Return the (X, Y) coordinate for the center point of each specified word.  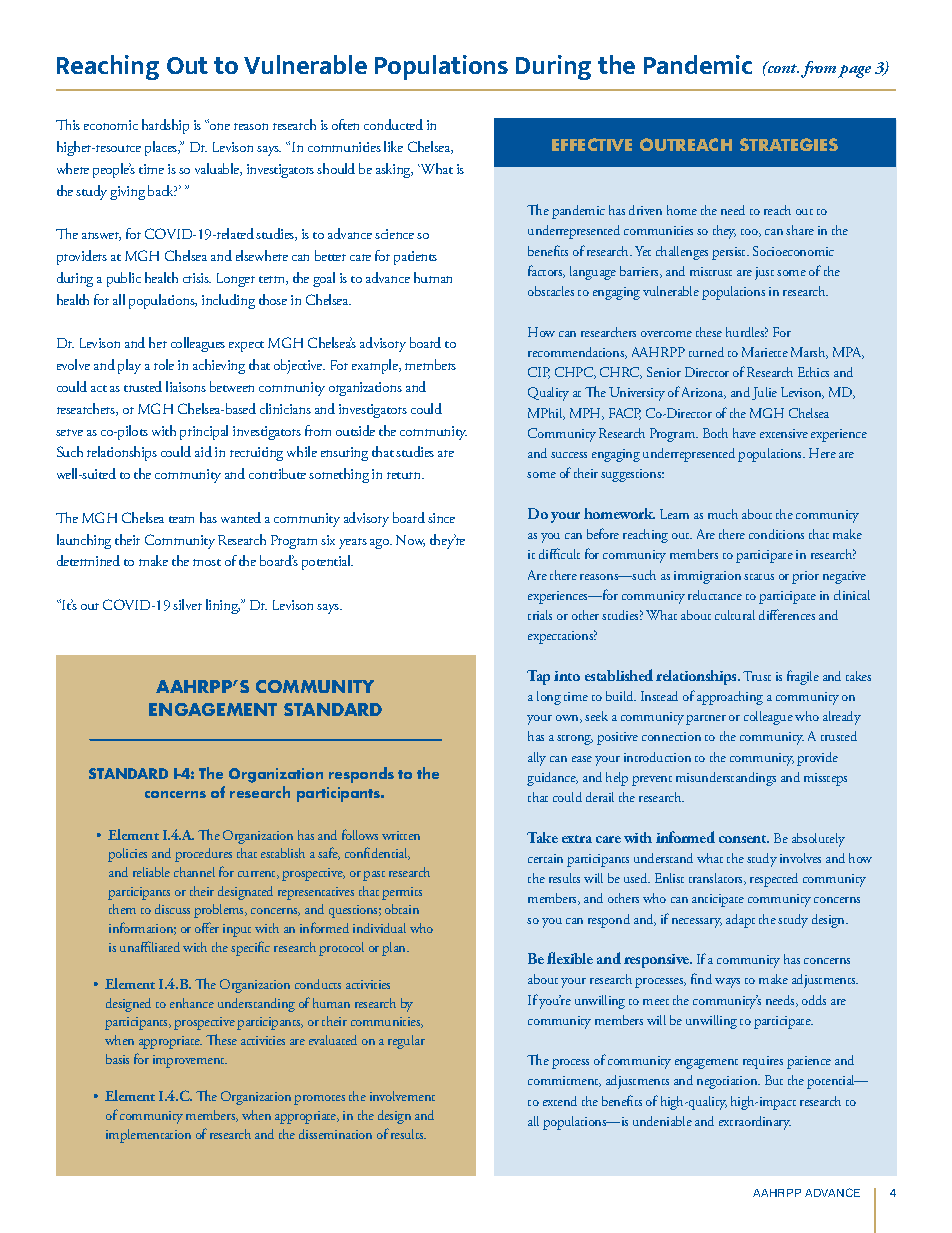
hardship (165, 126)
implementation (148, 1136)
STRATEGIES (789, 144)
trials (540, 615)
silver (187, 604)
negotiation (728, 1082)
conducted (393, 124)
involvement (402, 1096)
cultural (735, 615)
